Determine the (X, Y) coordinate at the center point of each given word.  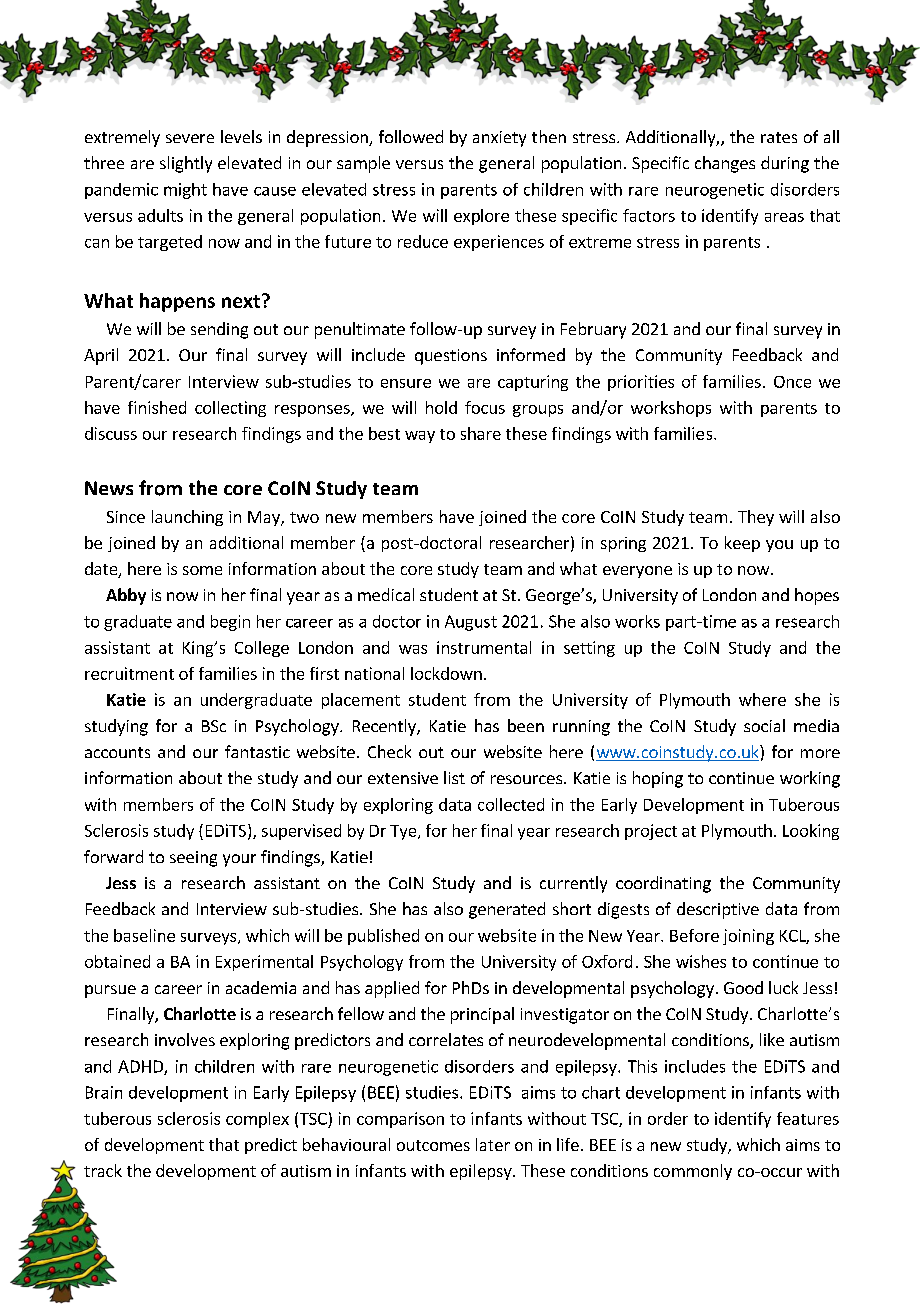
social (764, 725)
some (202, 570)
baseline (144, 935)
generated (507, 910)
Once (792, 382)
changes (725, 164)
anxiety (499, 139)
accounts (117, 752)
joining (748, 937)
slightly (186, 164)
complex (257, 1120)
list (454, 777)
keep (742, 544)
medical (386, 594)
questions (451, 357)
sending (219, 330)
